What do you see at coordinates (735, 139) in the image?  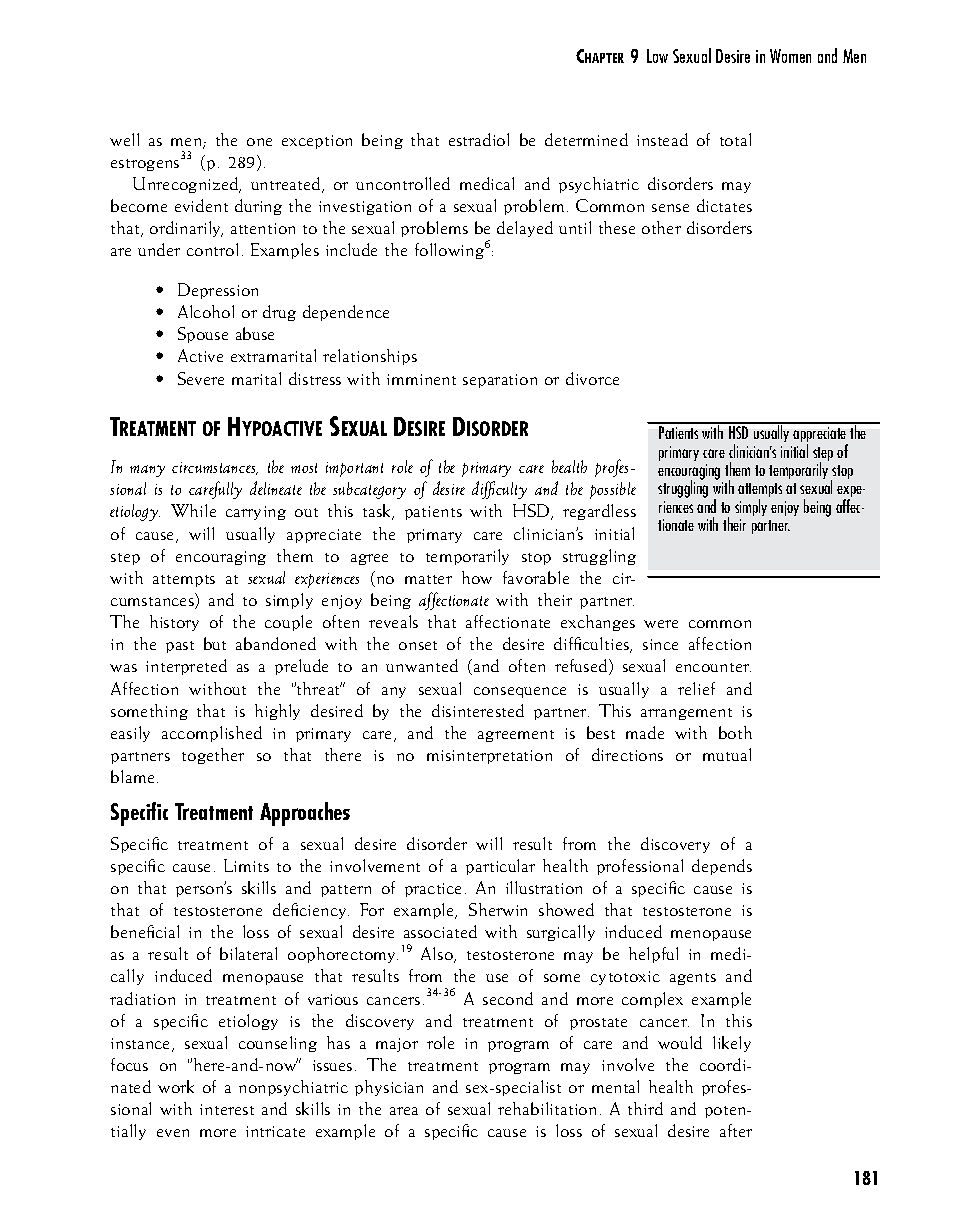 I see `total` at bounding box center [735, 139].
